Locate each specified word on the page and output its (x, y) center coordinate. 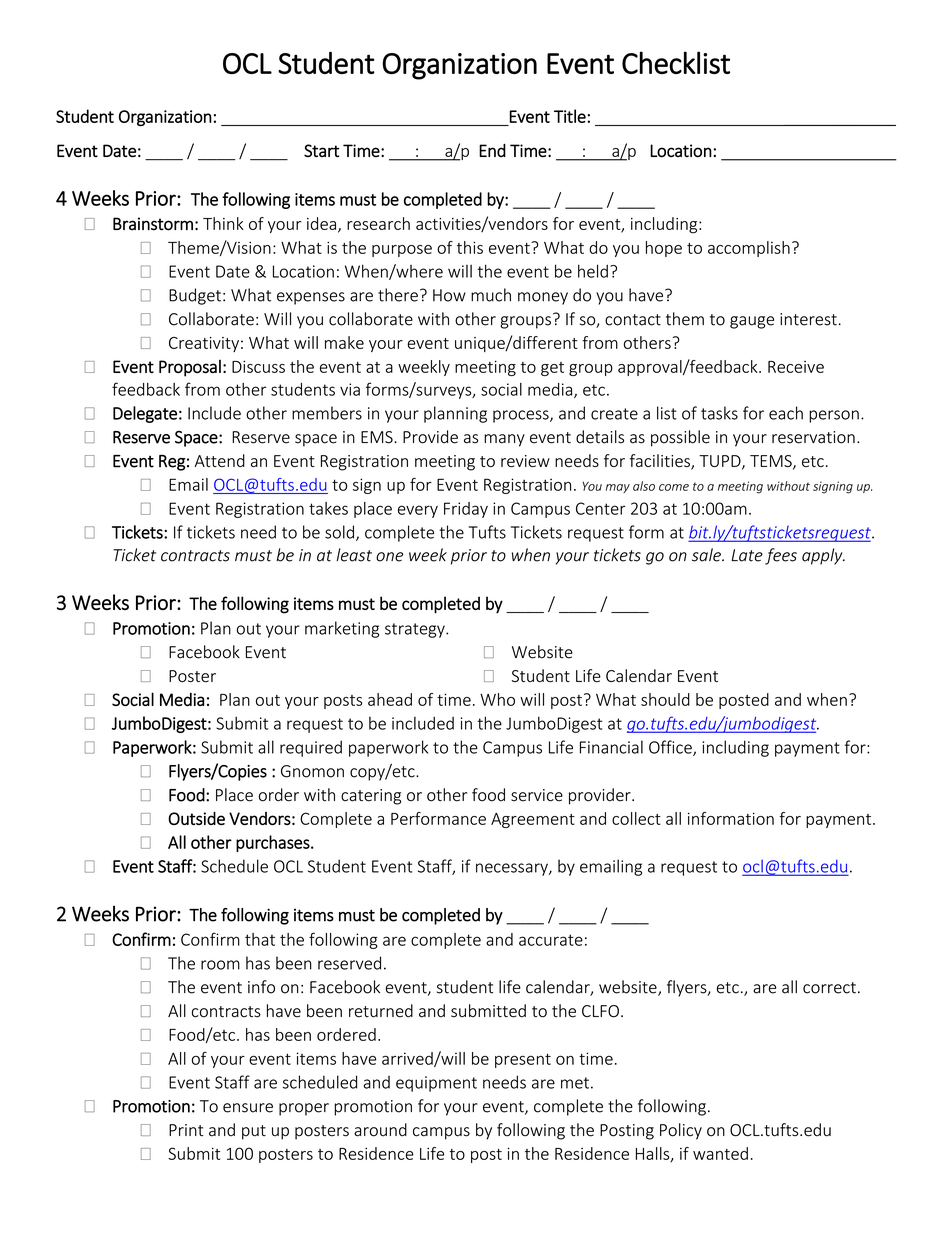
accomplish (749, 249)
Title (571, 116)
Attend (219, 460)
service (537, 795)
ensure (248, 1108)
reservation (813, 437)
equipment (436, 1084)
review (525, 461)
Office (671, 748)
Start (321, 150)
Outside (196, 818)
